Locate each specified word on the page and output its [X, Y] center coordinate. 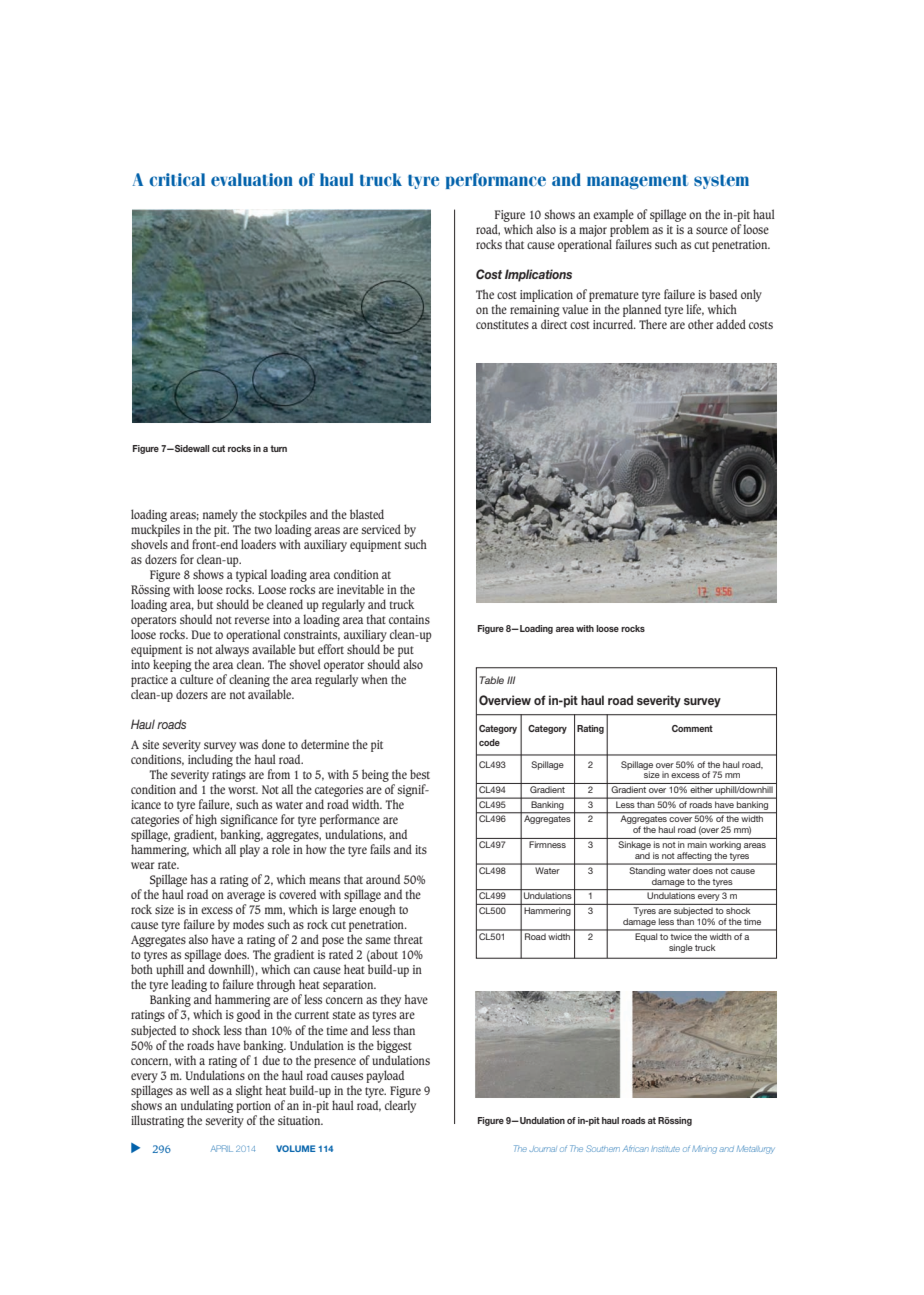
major [593, 231]
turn [278, 448]
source [712, 230]
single [681, 948]
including [210, 760]
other [700, 324]
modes [248, 924]
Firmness [547, 844]
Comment [692, 728]
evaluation [252, 179]
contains [409, 619]
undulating [207, 1106]
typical [251, 577]
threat [408, 939]
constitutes [502, 324]
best [420, 774]
